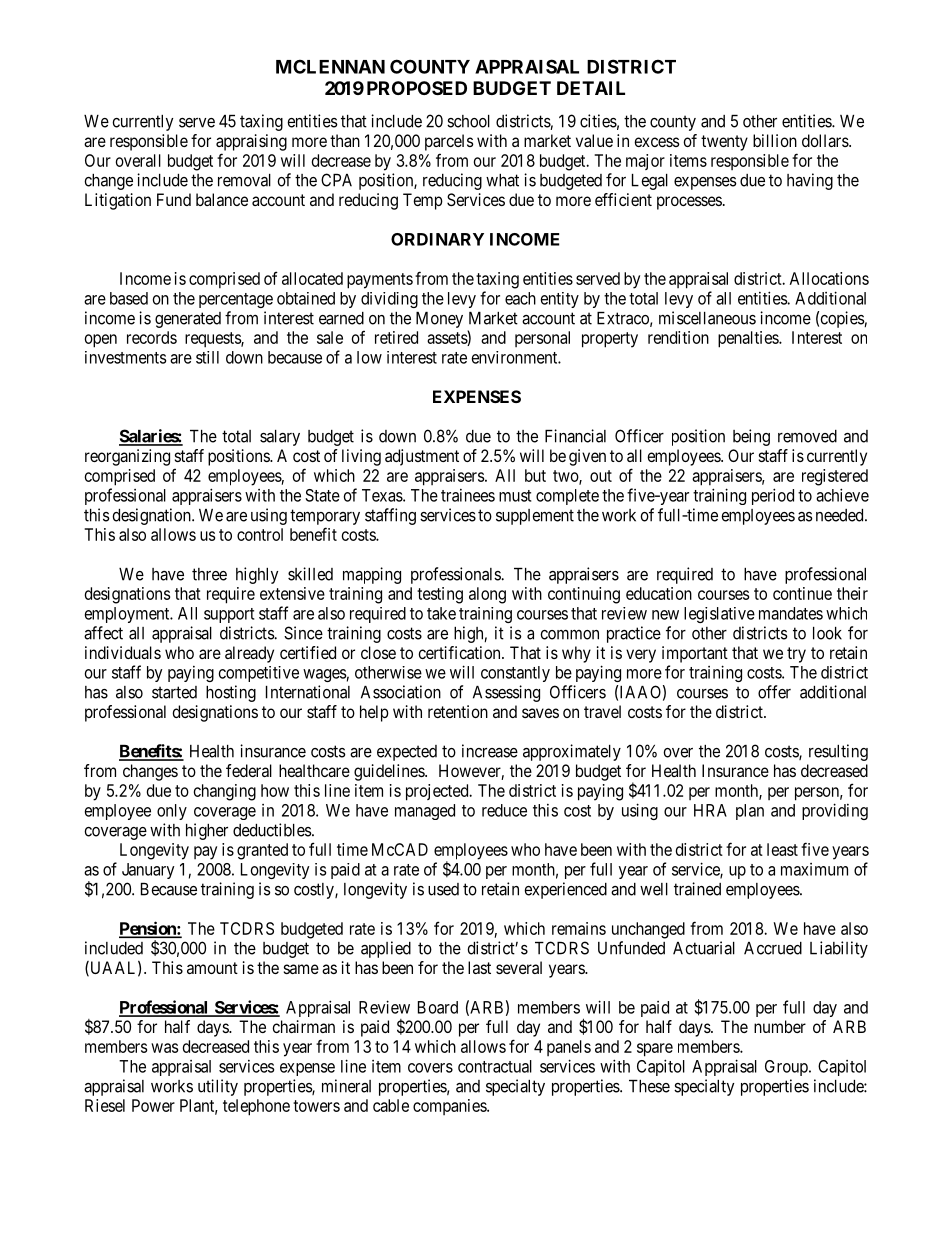  What do you see at coordinates (775, 140) in the screenshot?
I see `billion` at bounding box center [775, 140].
